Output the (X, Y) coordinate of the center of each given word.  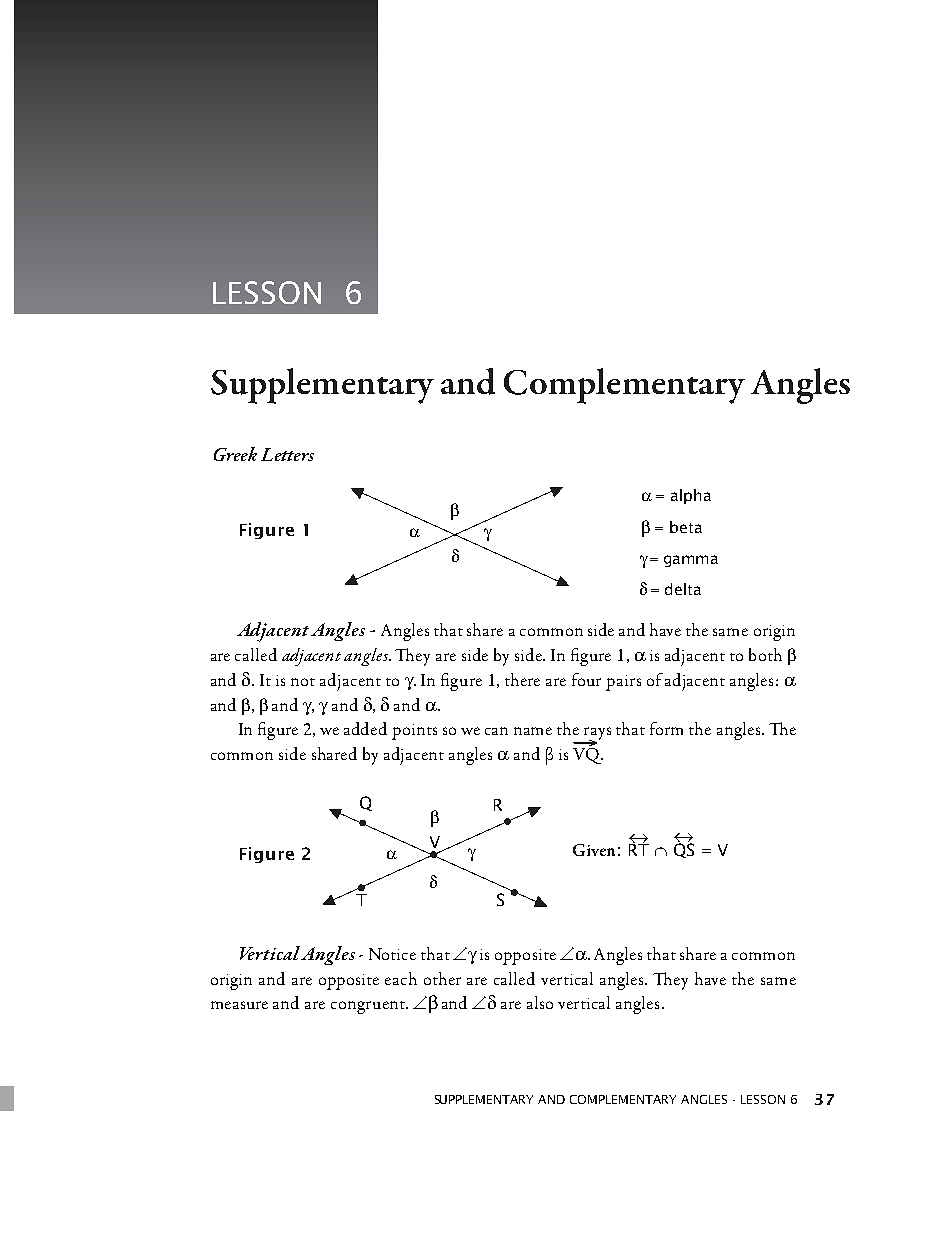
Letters (287, 454)
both (765, 654)
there (522, 679)
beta (686, 527)
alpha (691, 496)
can (496, 731)
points (414, 732)
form (666, 728)
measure (239, 1005)
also (540, 1002)
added (365, 728)
